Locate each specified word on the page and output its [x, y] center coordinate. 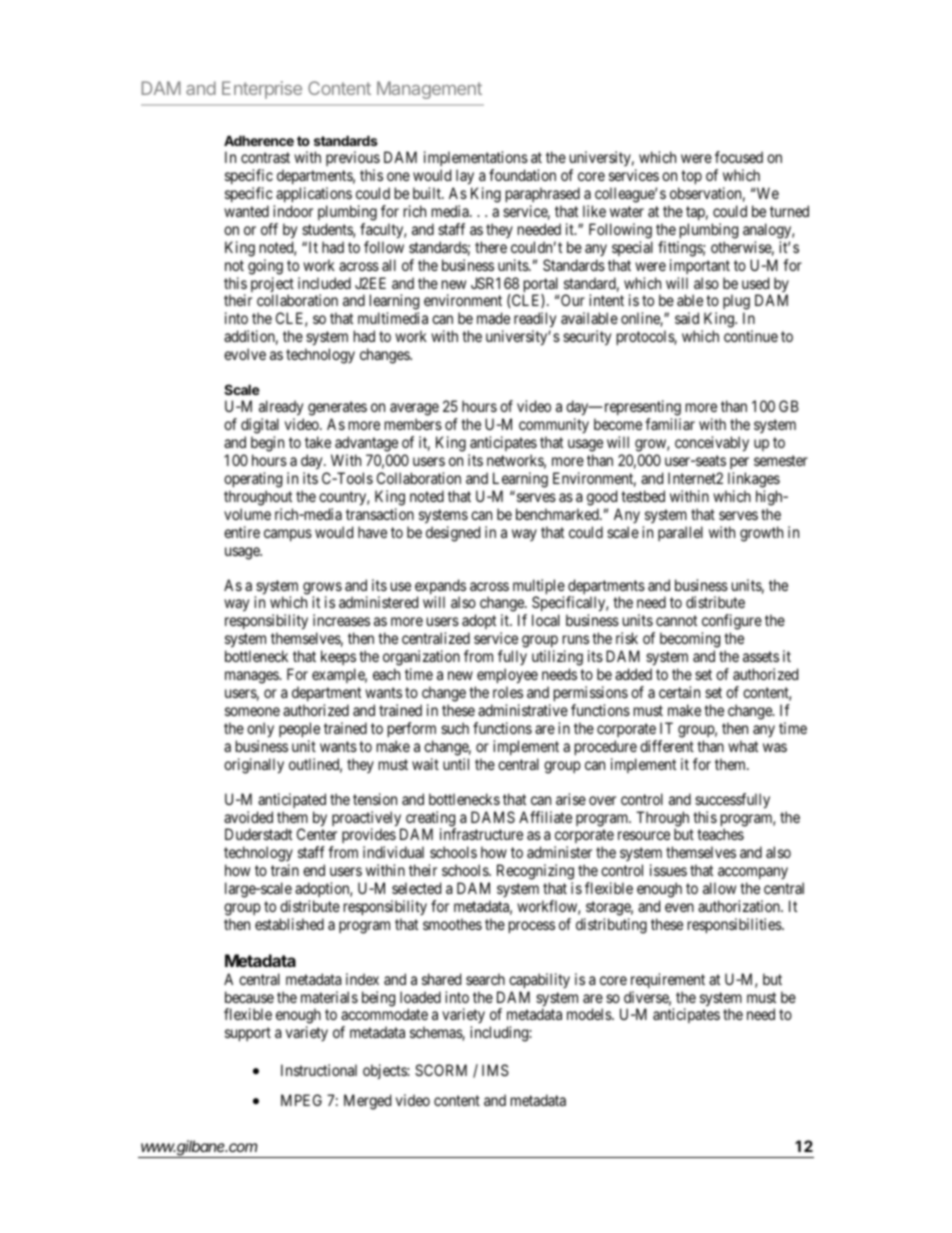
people [299, 729]
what [743, 746]
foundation [522, 175]
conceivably [712, 444]
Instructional [319, 1070]
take [318, 442]
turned [789, 211]
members [413, 424]
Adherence [259, 140]
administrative [523, 710]
